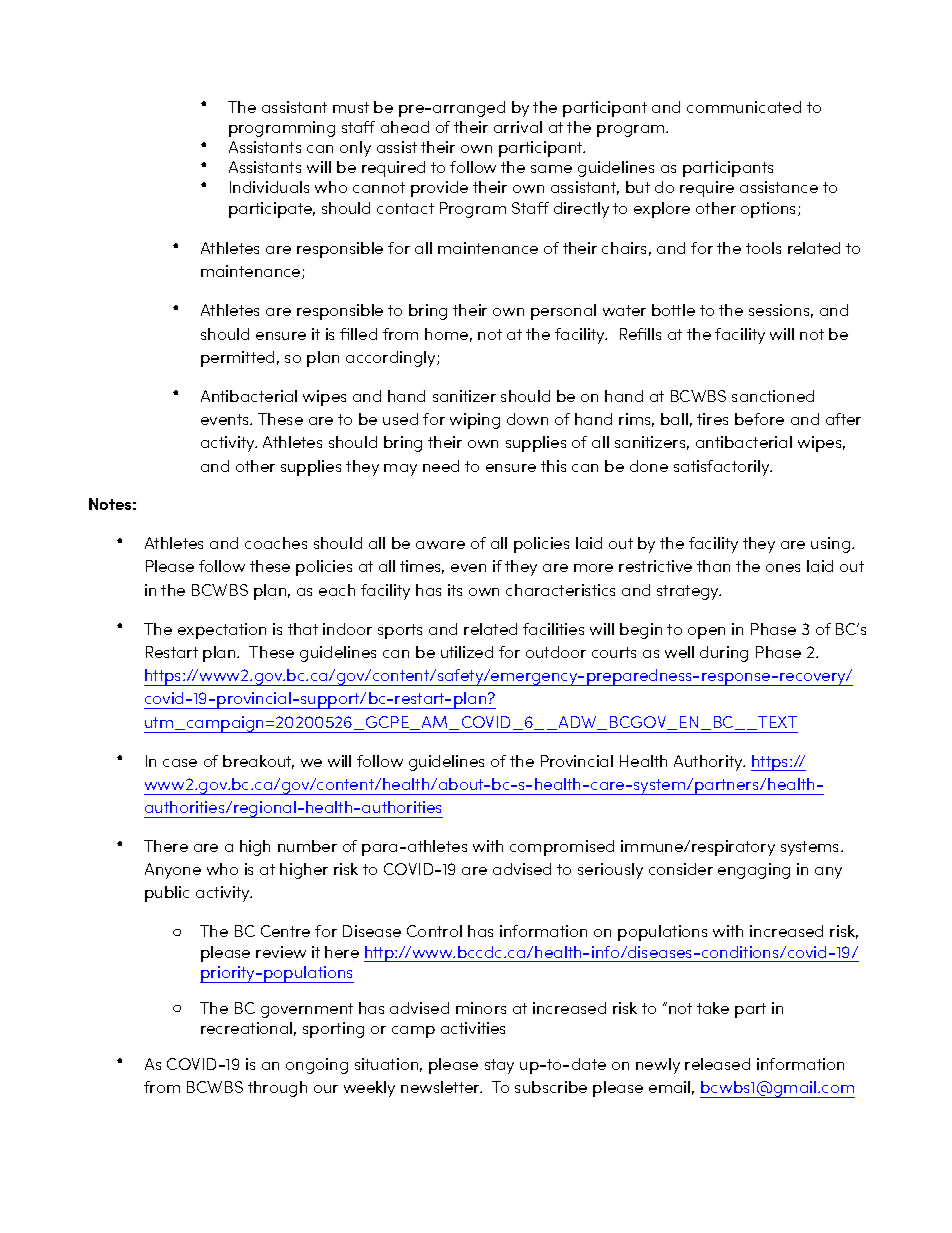 This document has height=1233, width=952. What do you see at coordinates (277, 1089) in the document?
I see `through` at bounding box center [277, 1089].
